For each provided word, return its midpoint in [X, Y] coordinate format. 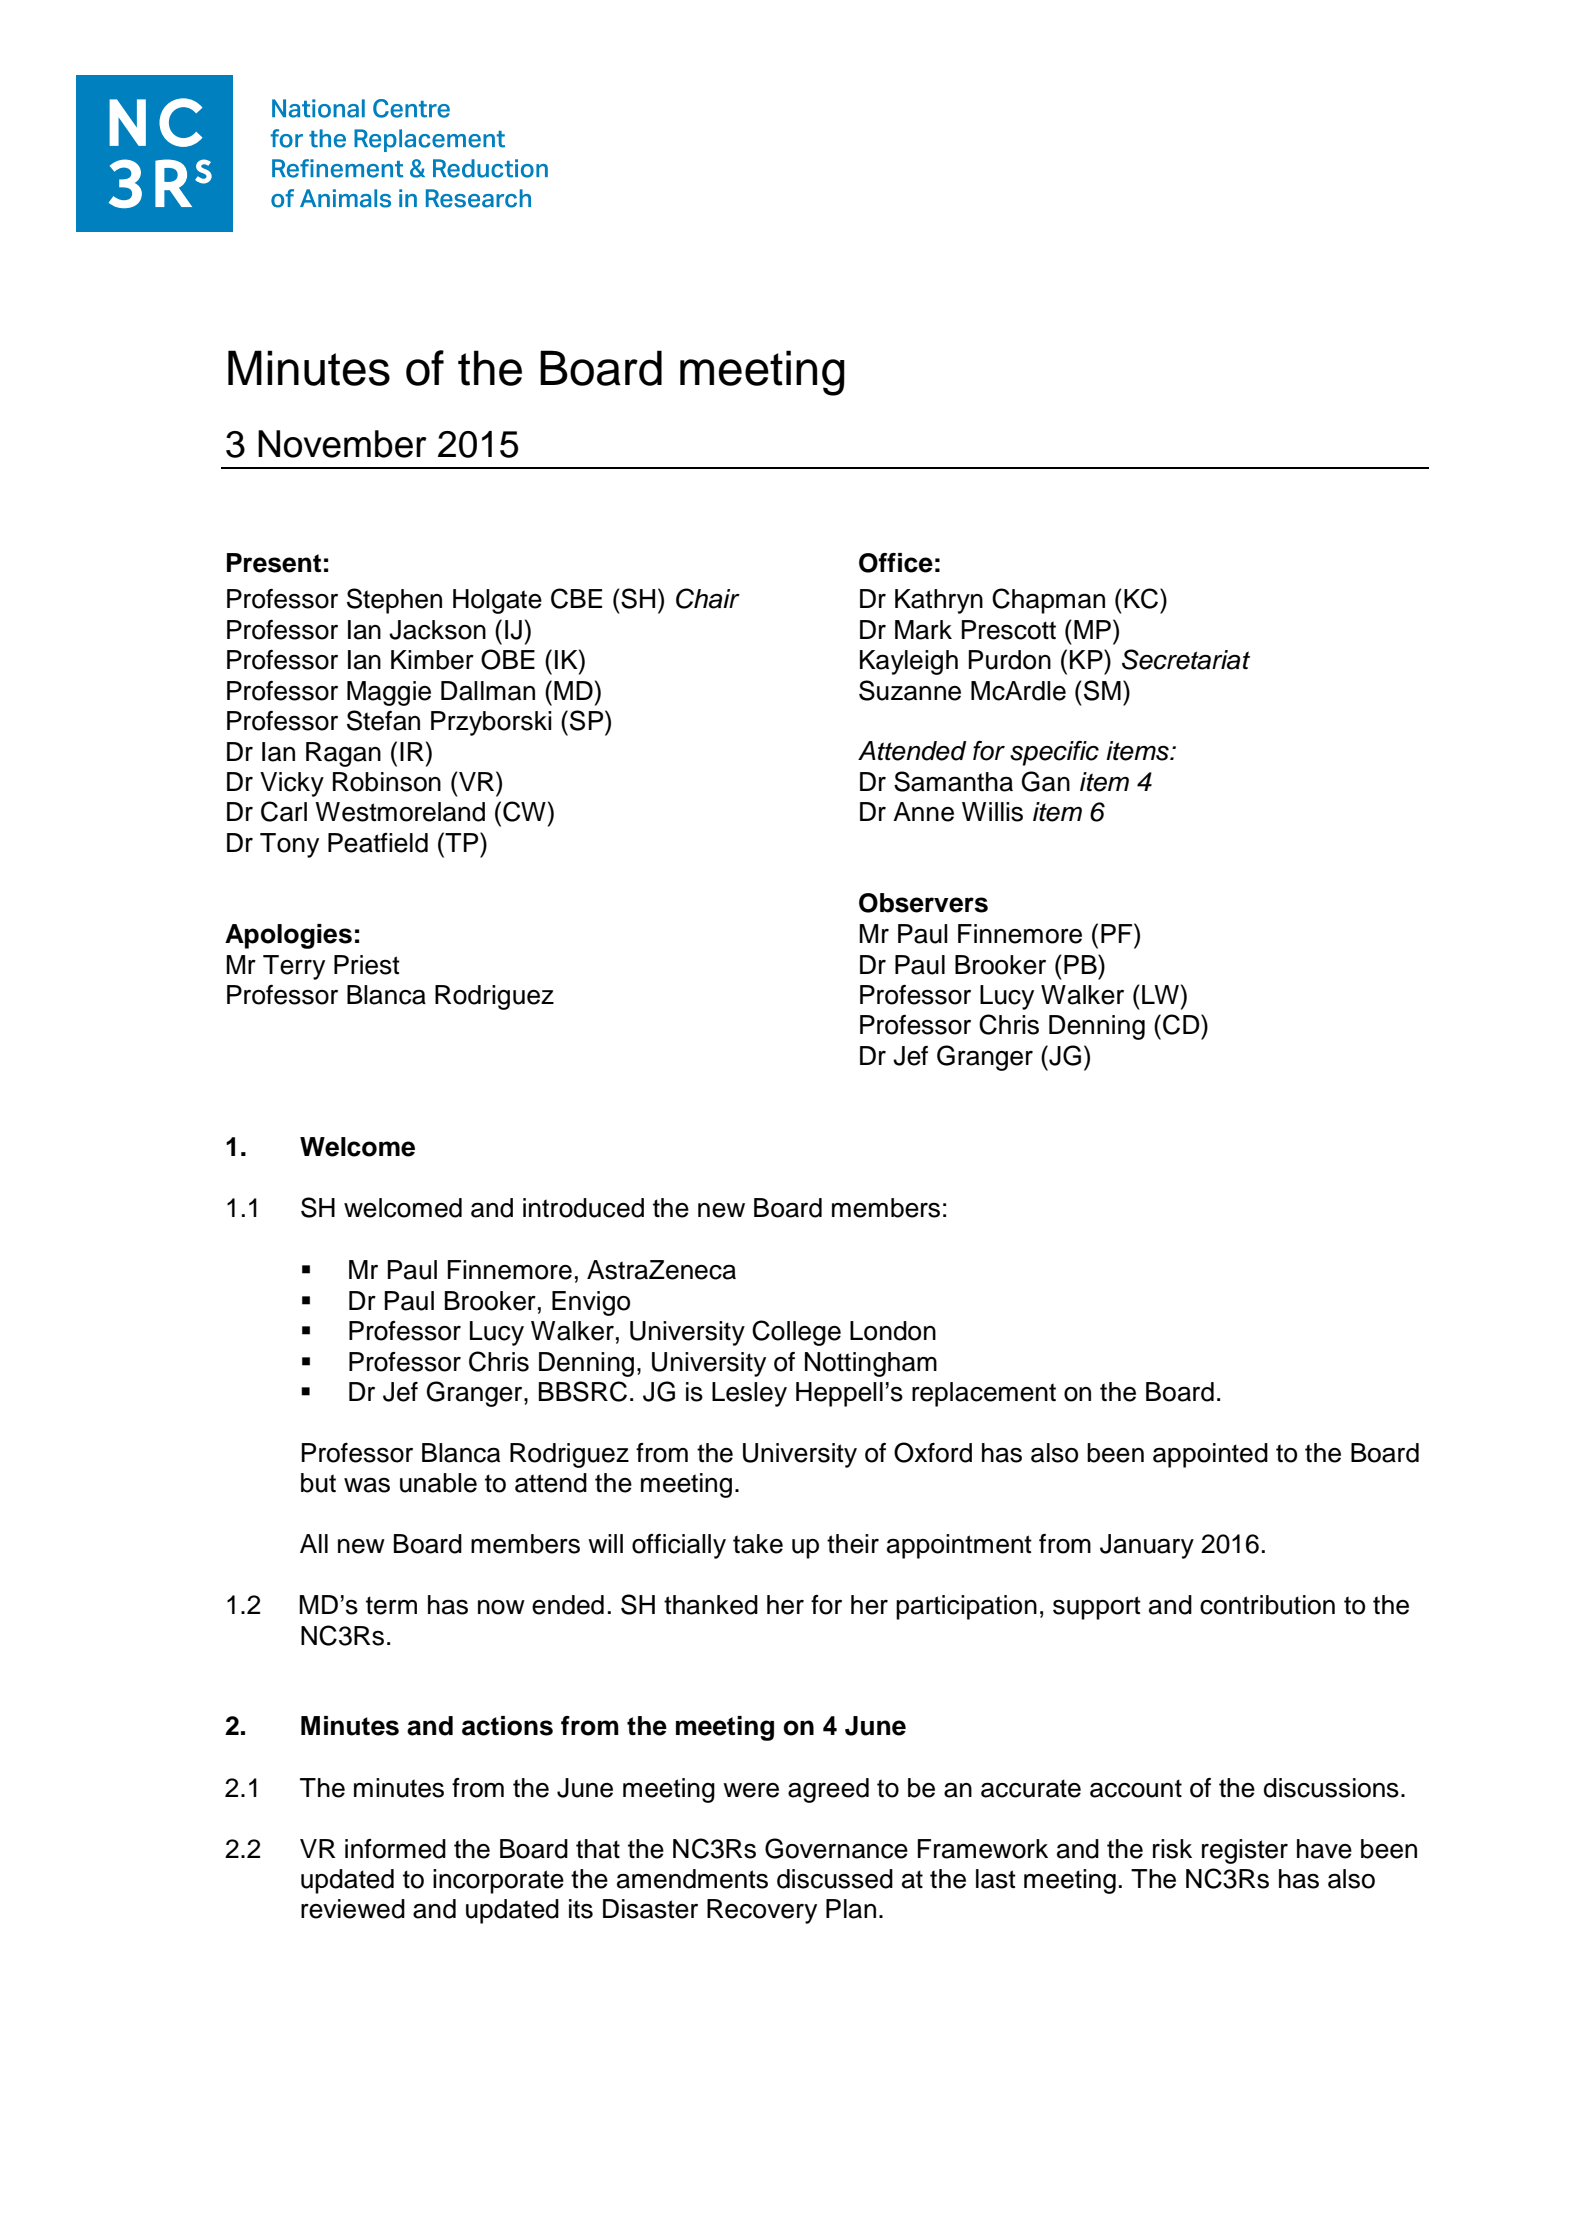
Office [896, 563]
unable [438, 1483]
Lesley [749, 1394]
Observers [923, 903]
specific [1054, 753]
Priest [367, 965]
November [342, 444]
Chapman [1048, 601]
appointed [1210, 1455]
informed [395, 1849]
